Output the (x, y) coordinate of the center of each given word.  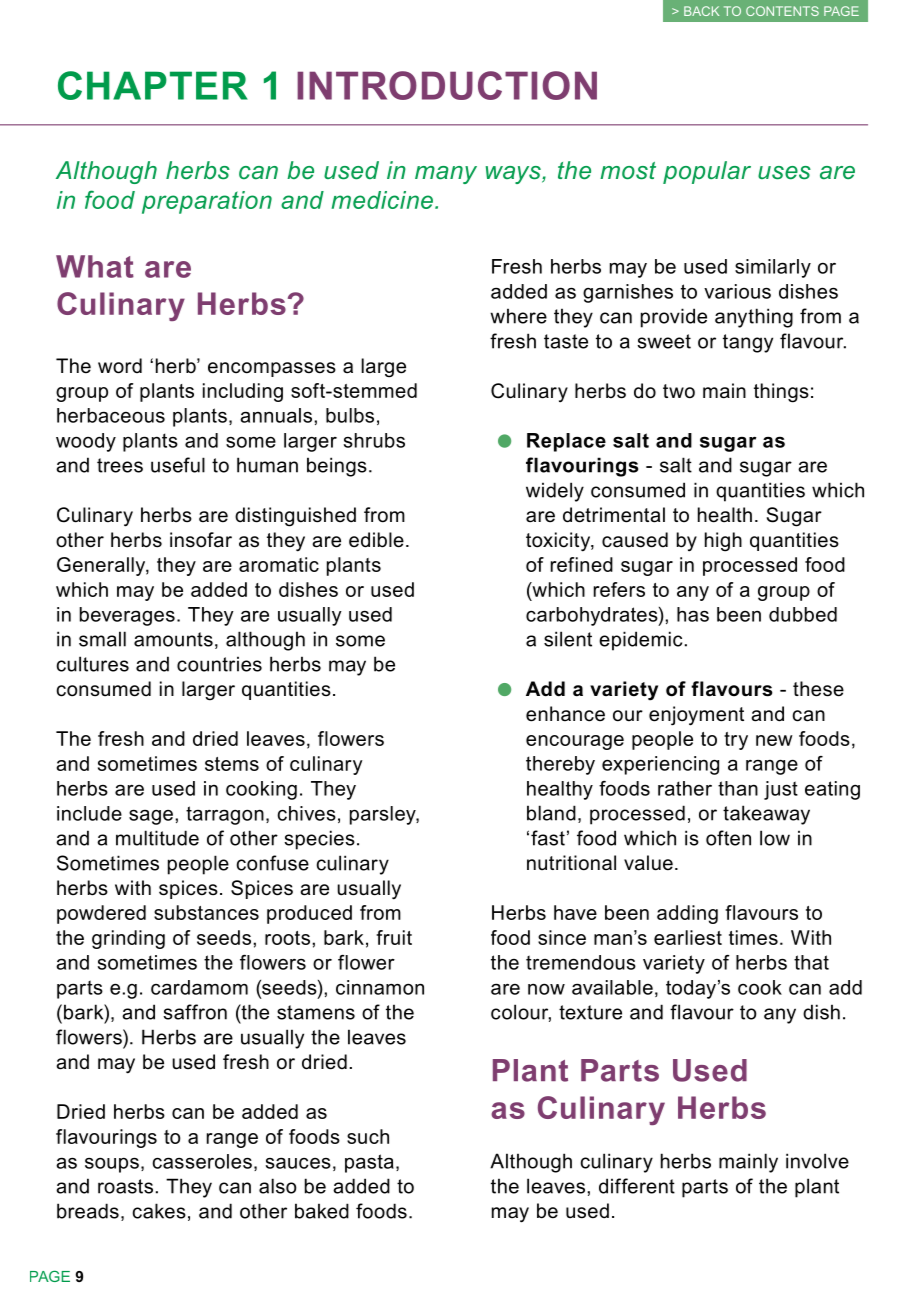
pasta (369, 1163)
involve (817, 1161)
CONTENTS (782, 11)
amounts (173, 639)
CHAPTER (153, 85)
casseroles (202, 1161)
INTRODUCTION (447, 85)
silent (568, 639)
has (693, 614)
